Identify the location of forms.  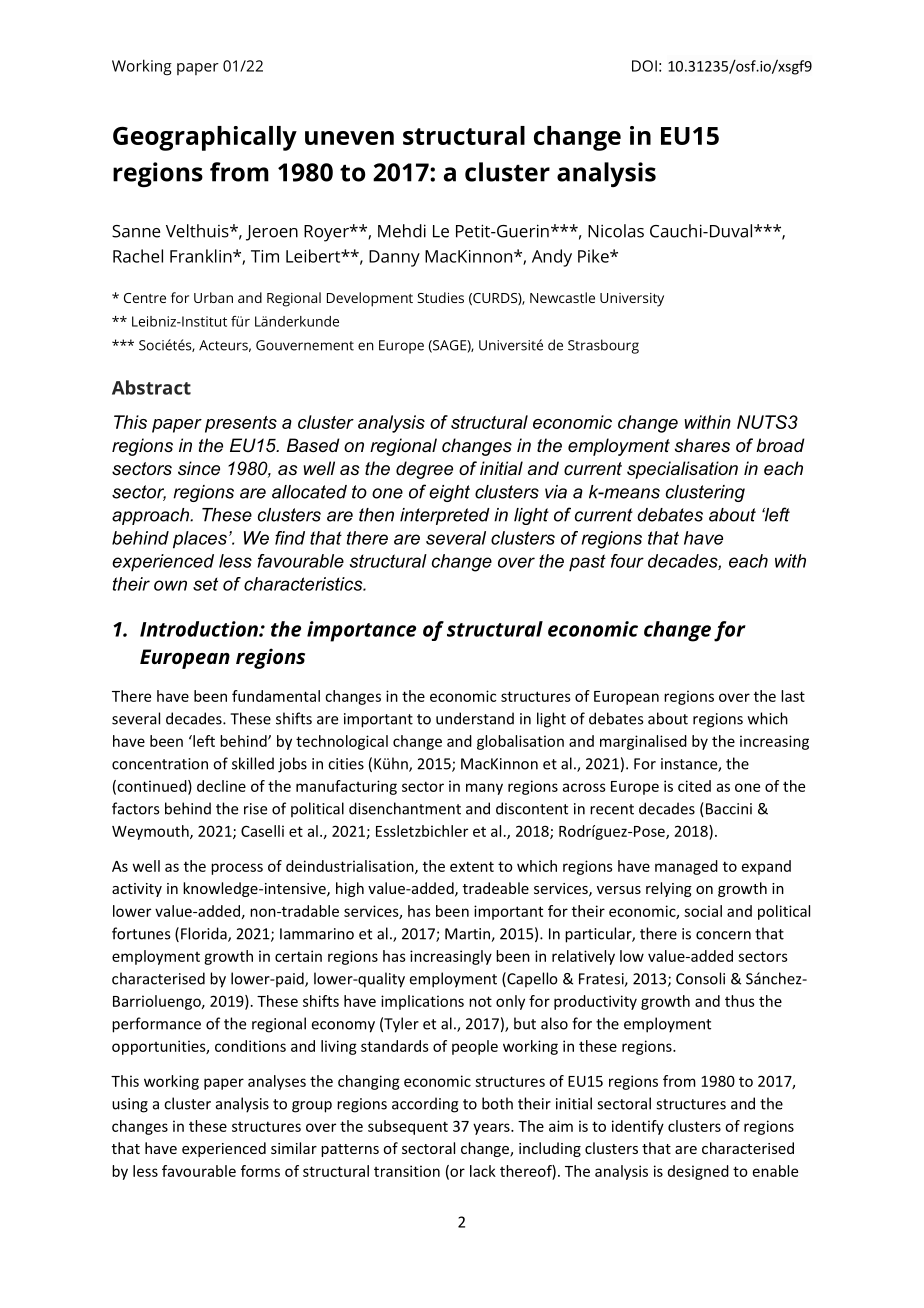
(260, 1171).
